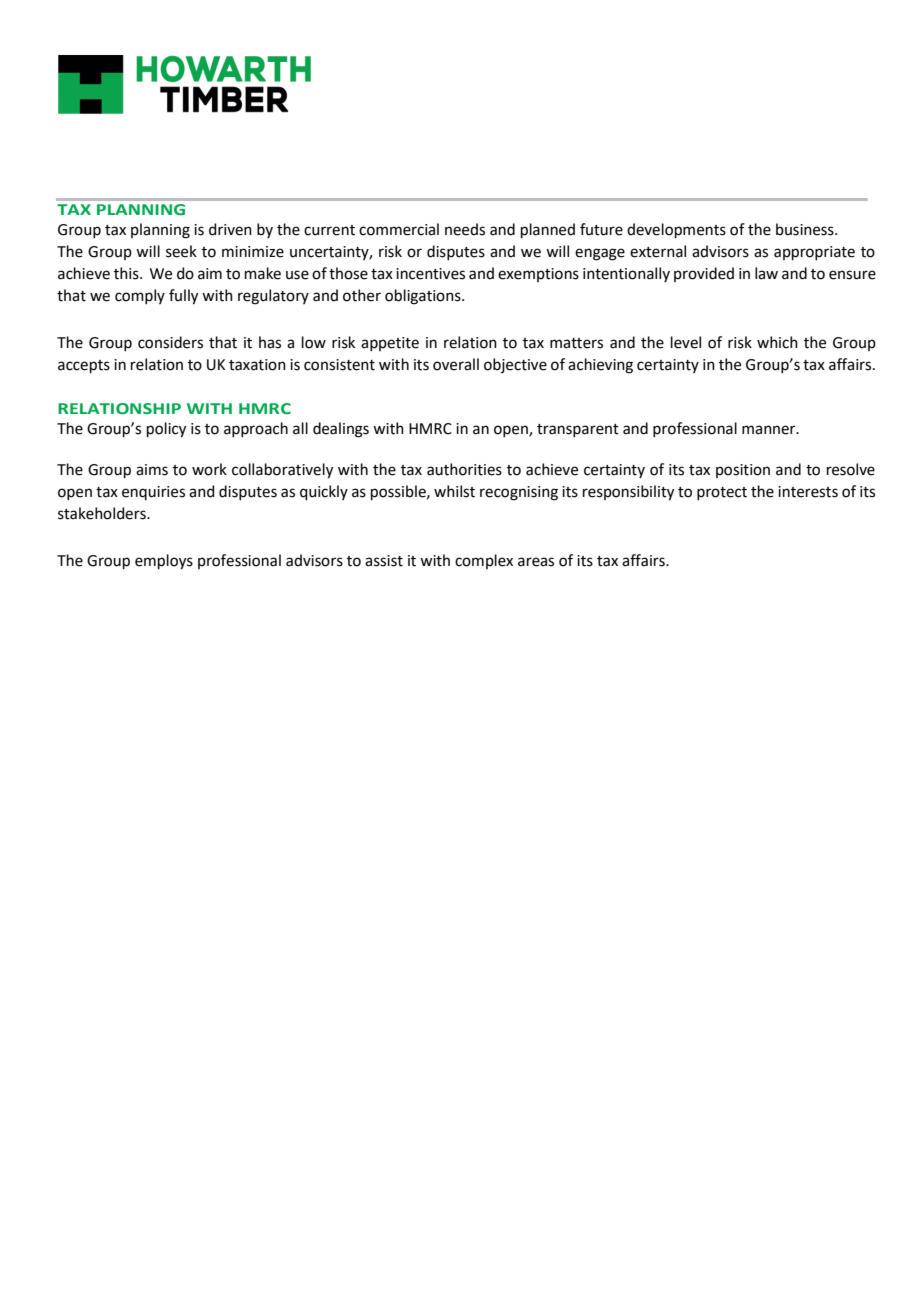 This screenshot has height=1307, width=924. What do you see at coordinates (424, 297) in the screenshot?
I see `obligations` at bounding box center [424, 297].
